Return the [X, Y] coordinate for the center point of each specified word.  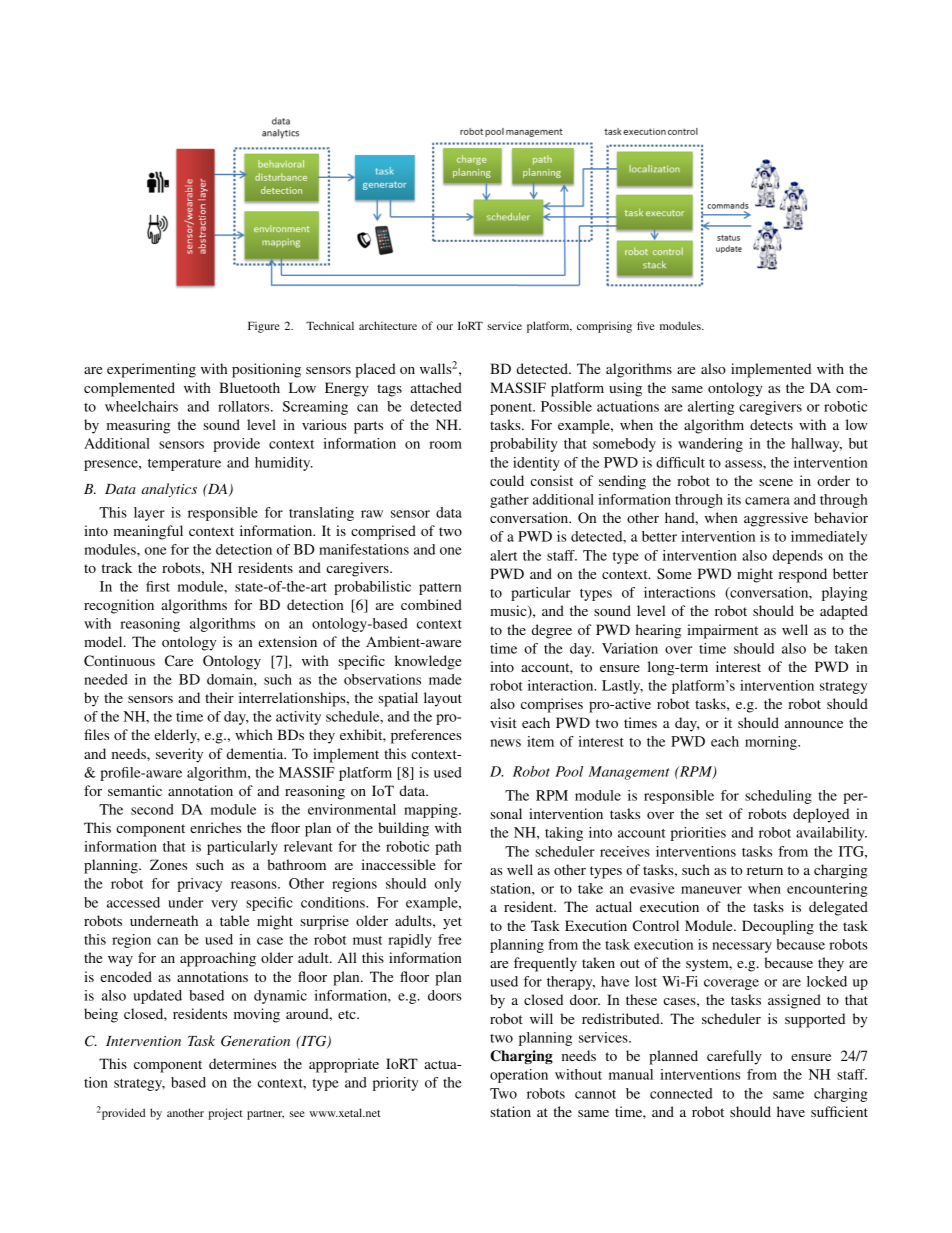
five [646, 325]
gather [509, 501]
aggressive [776, 519]
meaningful [148, 532]
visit [503, 722]
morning [772, 743]
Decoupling [778, 927]
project [226, 1114]
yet [452, 923]
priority [395, 1084]
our [445, 327]
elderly [177, 736]
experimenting [151, 370]
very [224, 905]
